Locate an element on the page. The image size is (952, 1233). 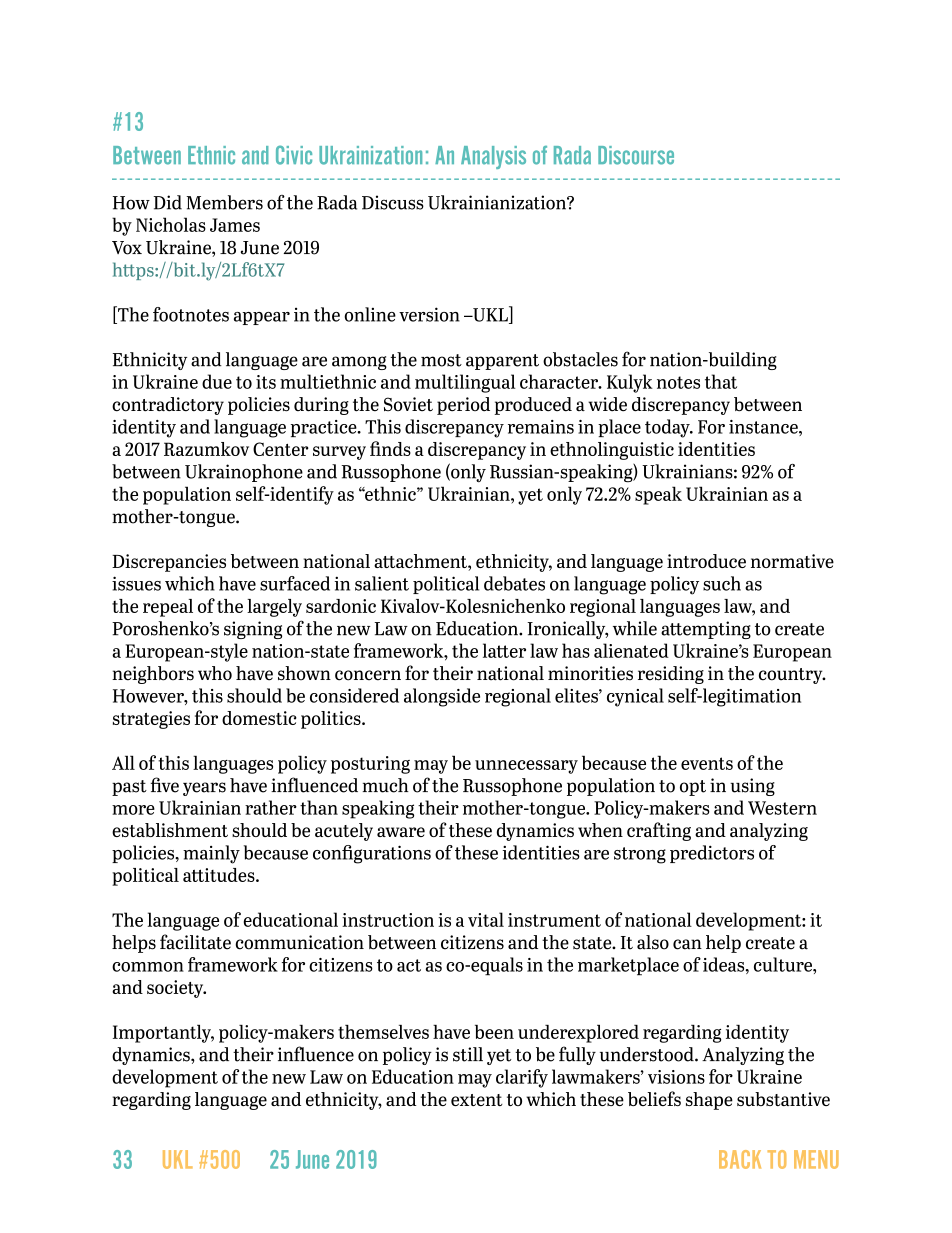
Analysis is located at coordinates (493, 157).
